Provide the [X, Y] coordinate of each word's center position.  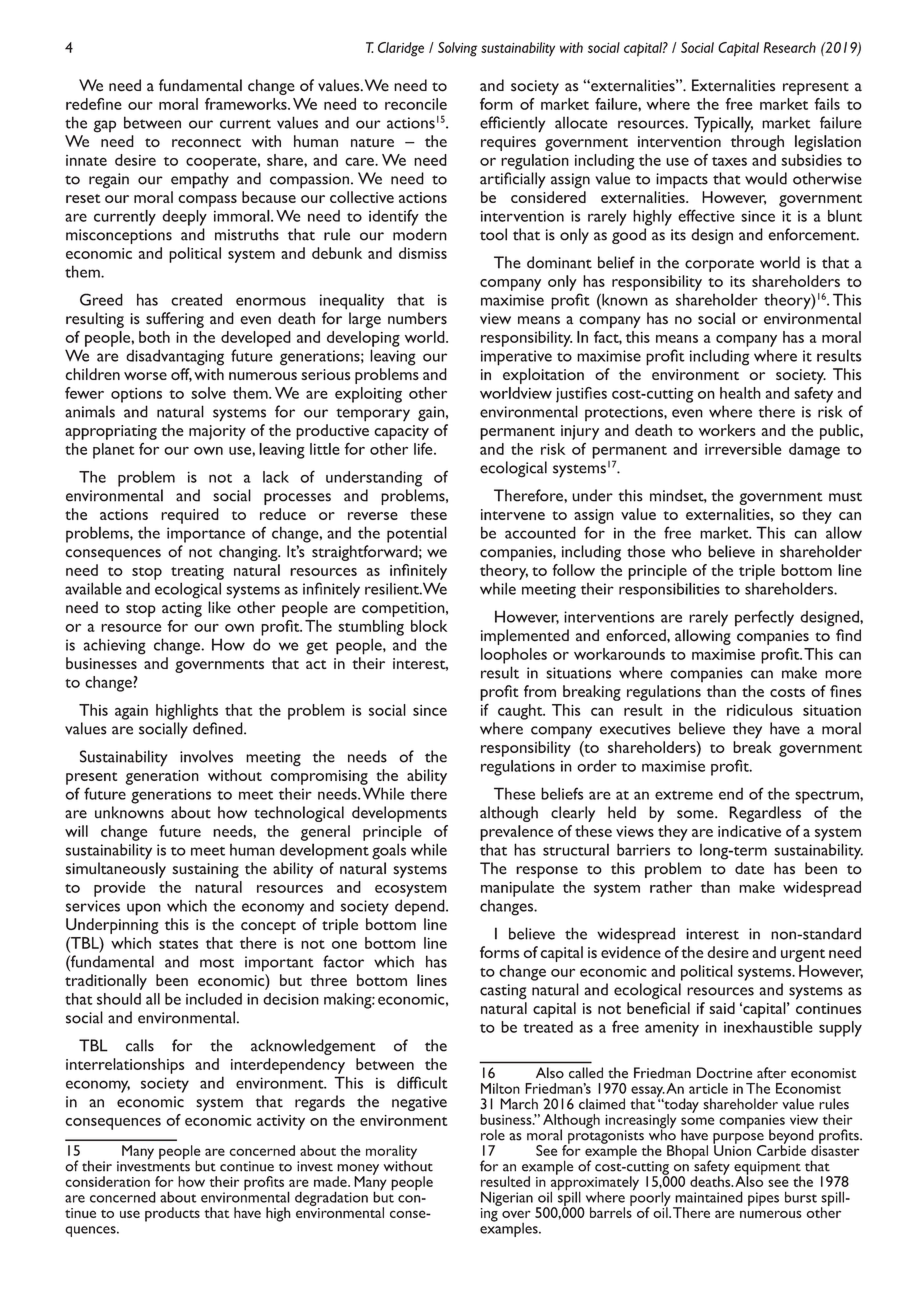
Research [790, 47]
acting [182, 609]
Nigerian [507, 1198]
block [429, 626]
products [172, 1214]
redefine [94, 104]
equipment [767, 1169]
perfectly [764, 618]
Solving [457, 49]
